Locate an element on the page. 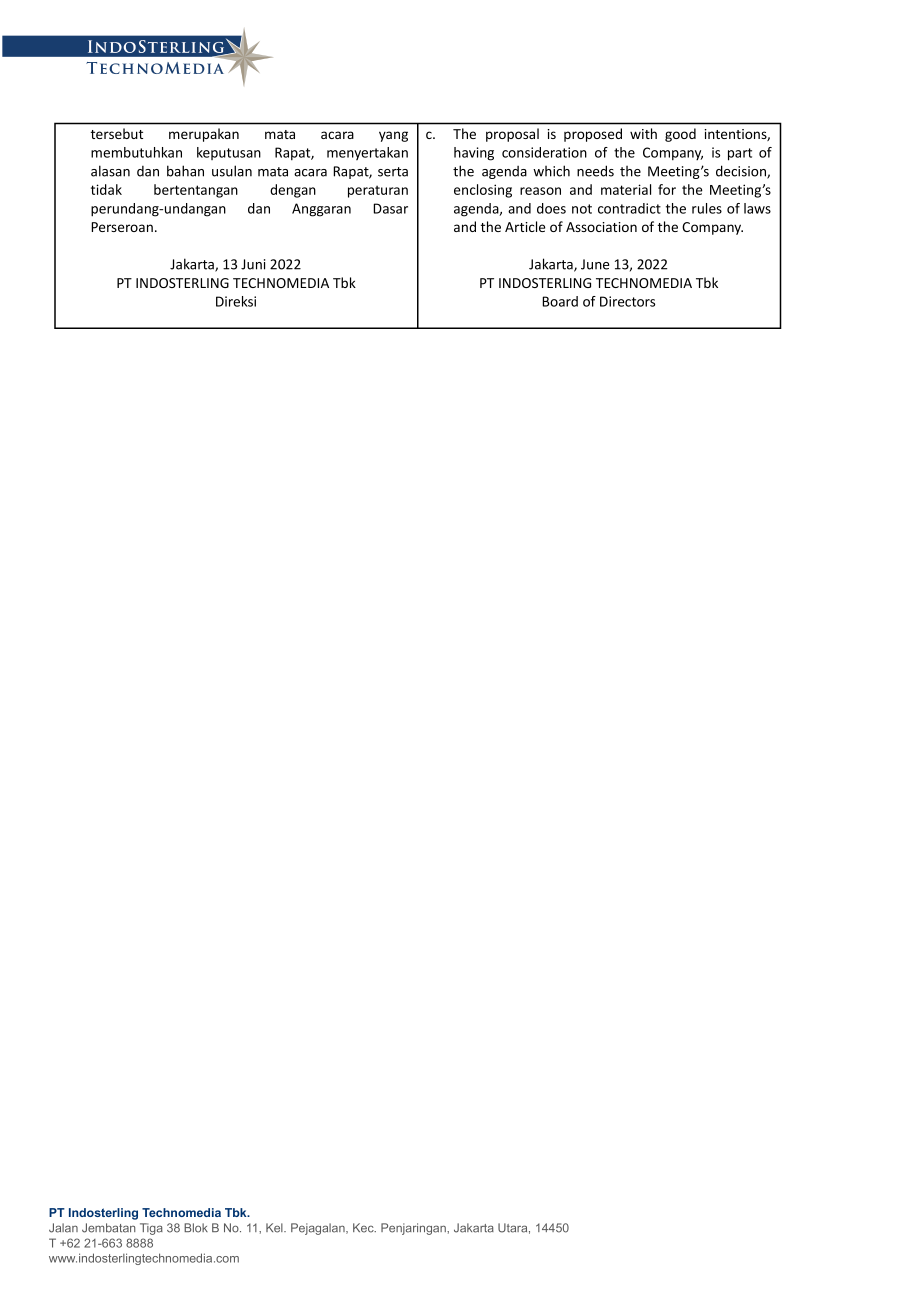 This document has height=1307, width=924. Kel is located at coordinates (275, 1228).
